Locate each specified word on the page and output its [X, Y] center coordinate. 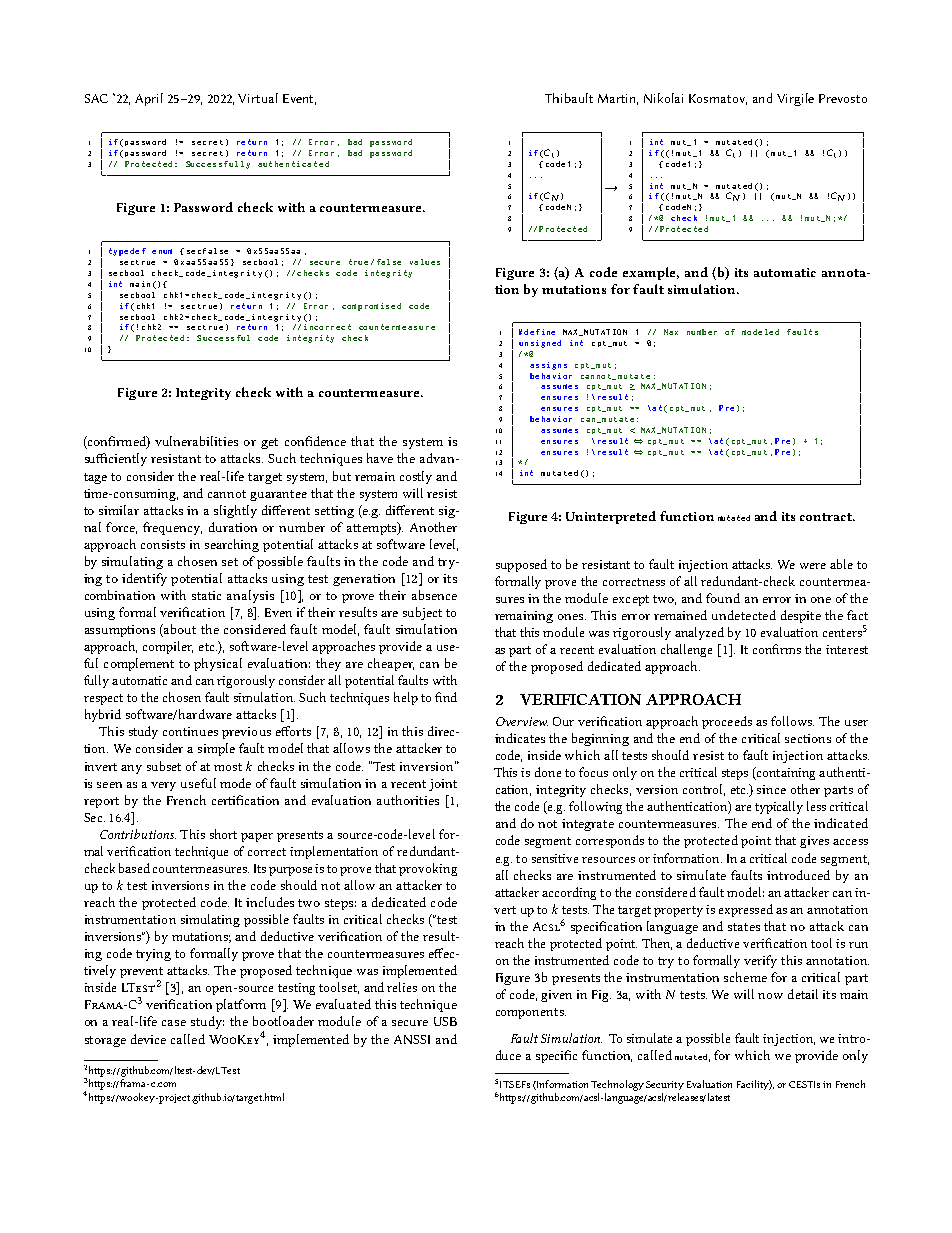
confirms [777, 649]
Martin [618, 99]
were [813, 566]
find [446, 697]
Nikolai [663, 98]
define [539, 332]
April [149, 99]
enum [162, 251]
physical [218, 664]
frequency [172, 528]
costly [416, 477]
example [651, 273]
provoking [428, 869]
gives [814, 842]
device [148, 1039]
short [223, 834]
